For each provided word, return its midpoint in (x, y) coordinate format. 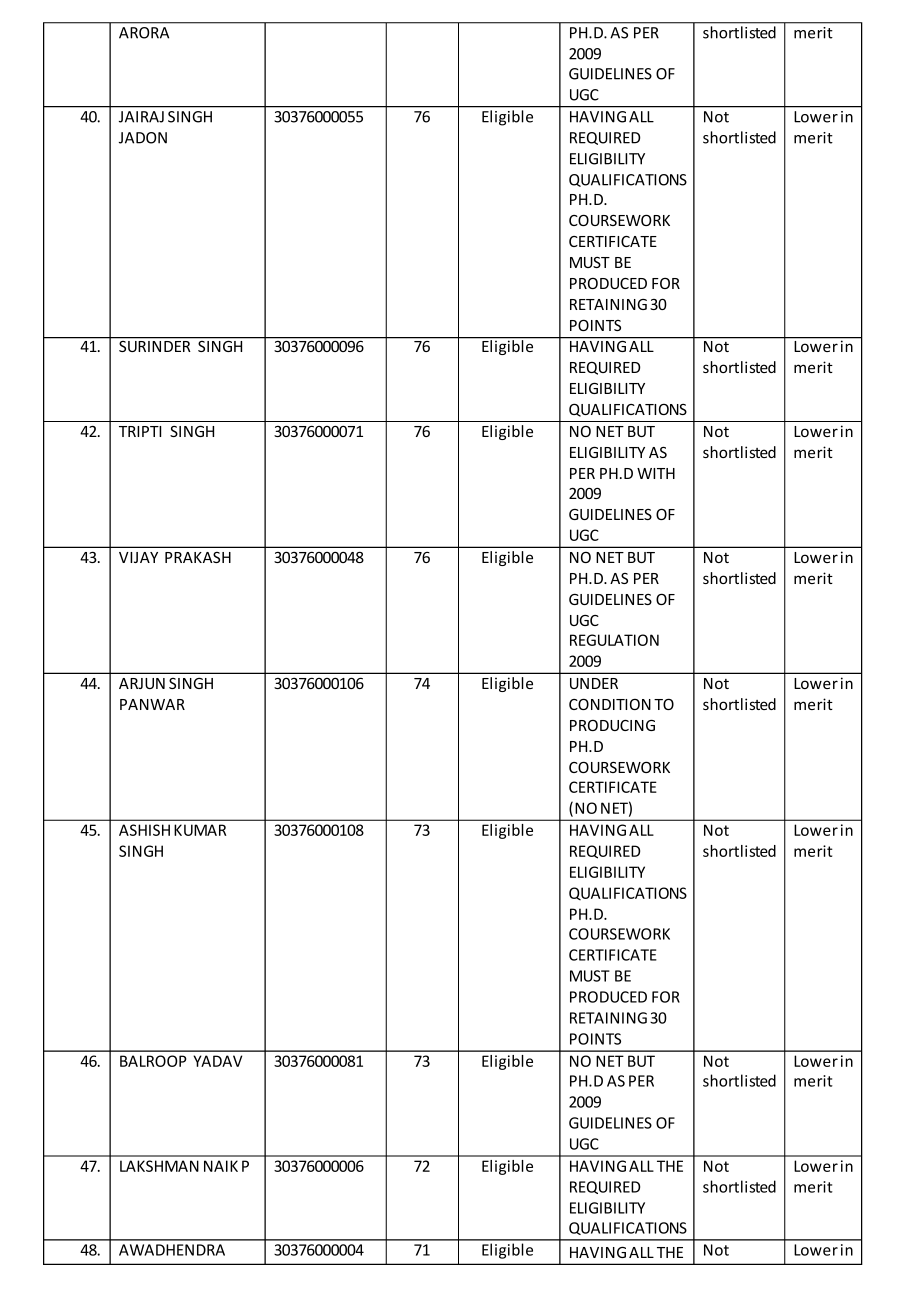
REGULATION (614, 640)
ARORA (144, 33)
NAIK (221, 1166)
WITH (656, 473)
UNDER (594, 683)
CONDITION (610, 704)
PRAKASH (198, 557)
